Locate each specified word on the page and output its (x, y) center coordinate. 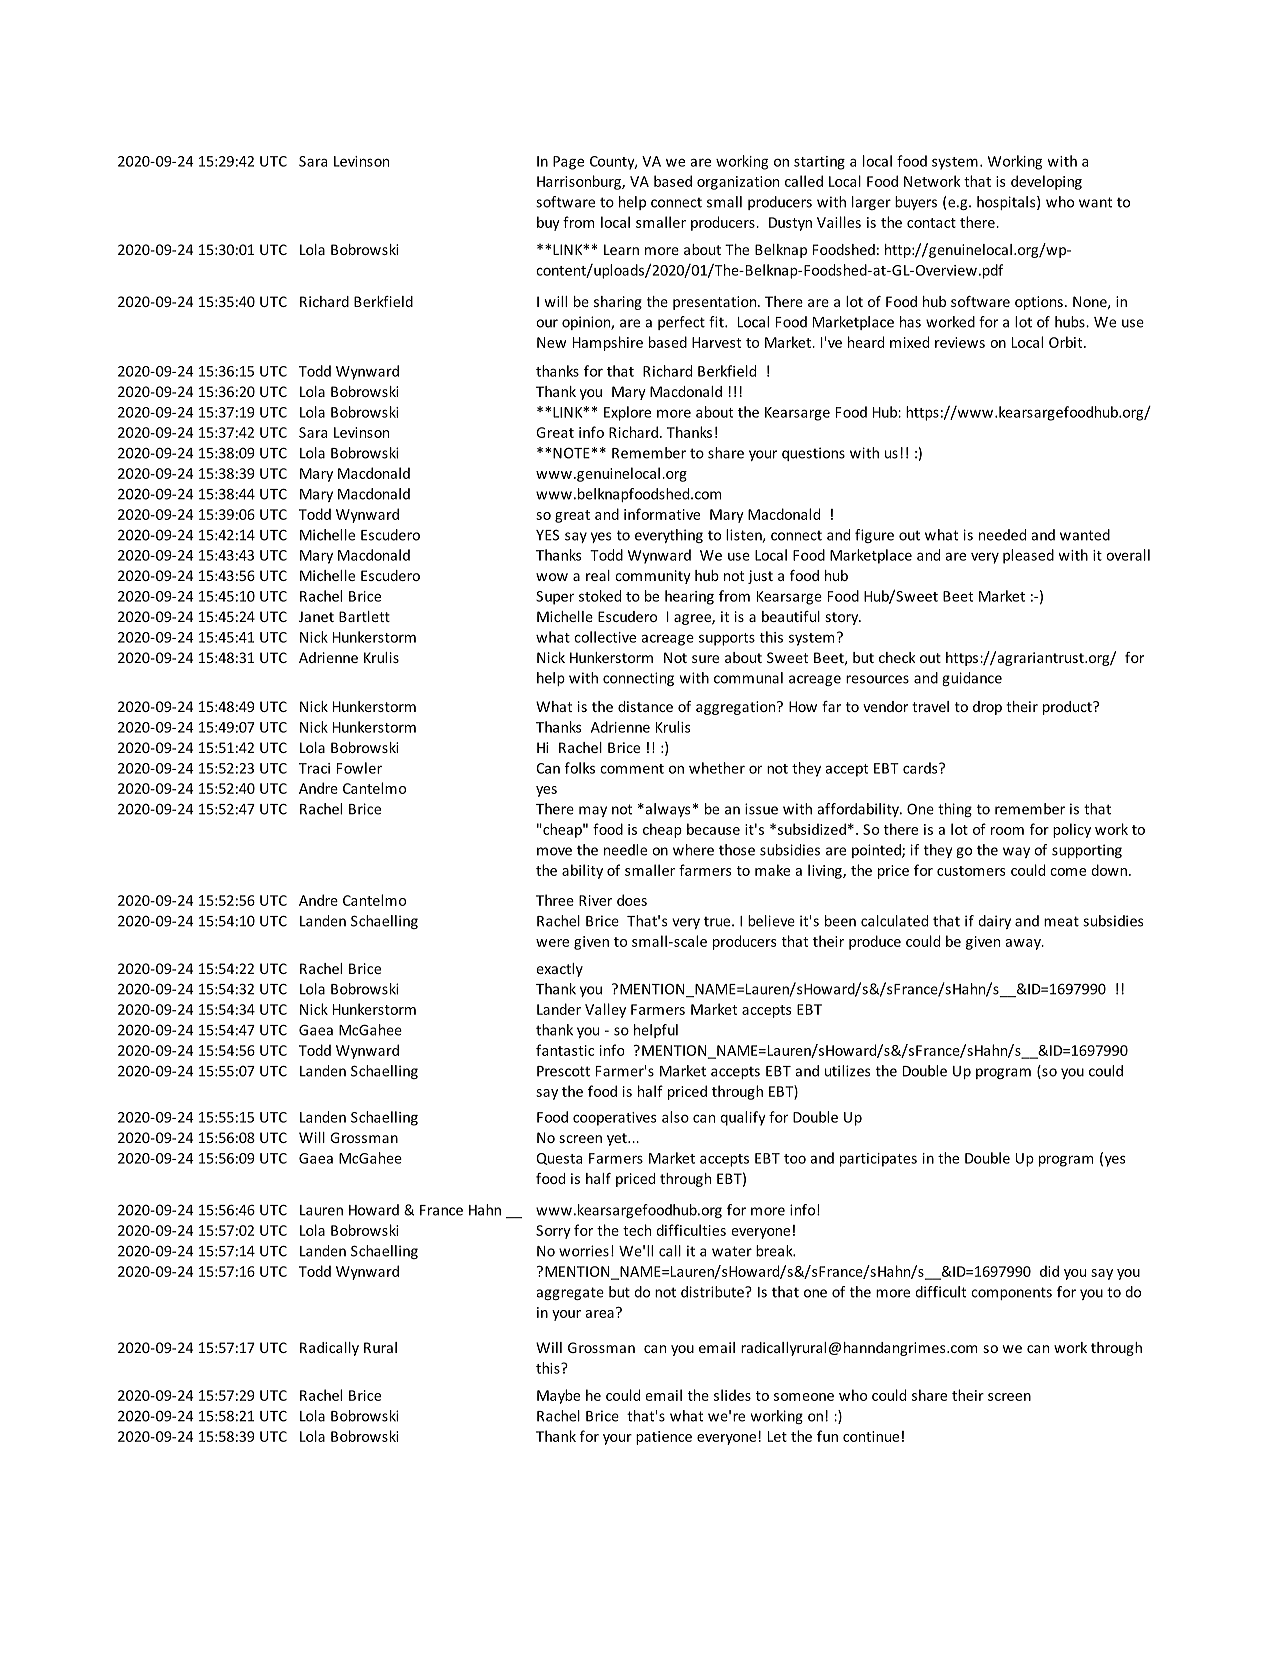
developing (1046, 182)
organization (738, 183)
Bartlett (364, 616)
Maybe (558, 1396)
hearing (689, 597)
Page (568, 163)
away (1024, 944)
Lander (559, 1009)
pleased (1028, 556)
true (718, 921)
